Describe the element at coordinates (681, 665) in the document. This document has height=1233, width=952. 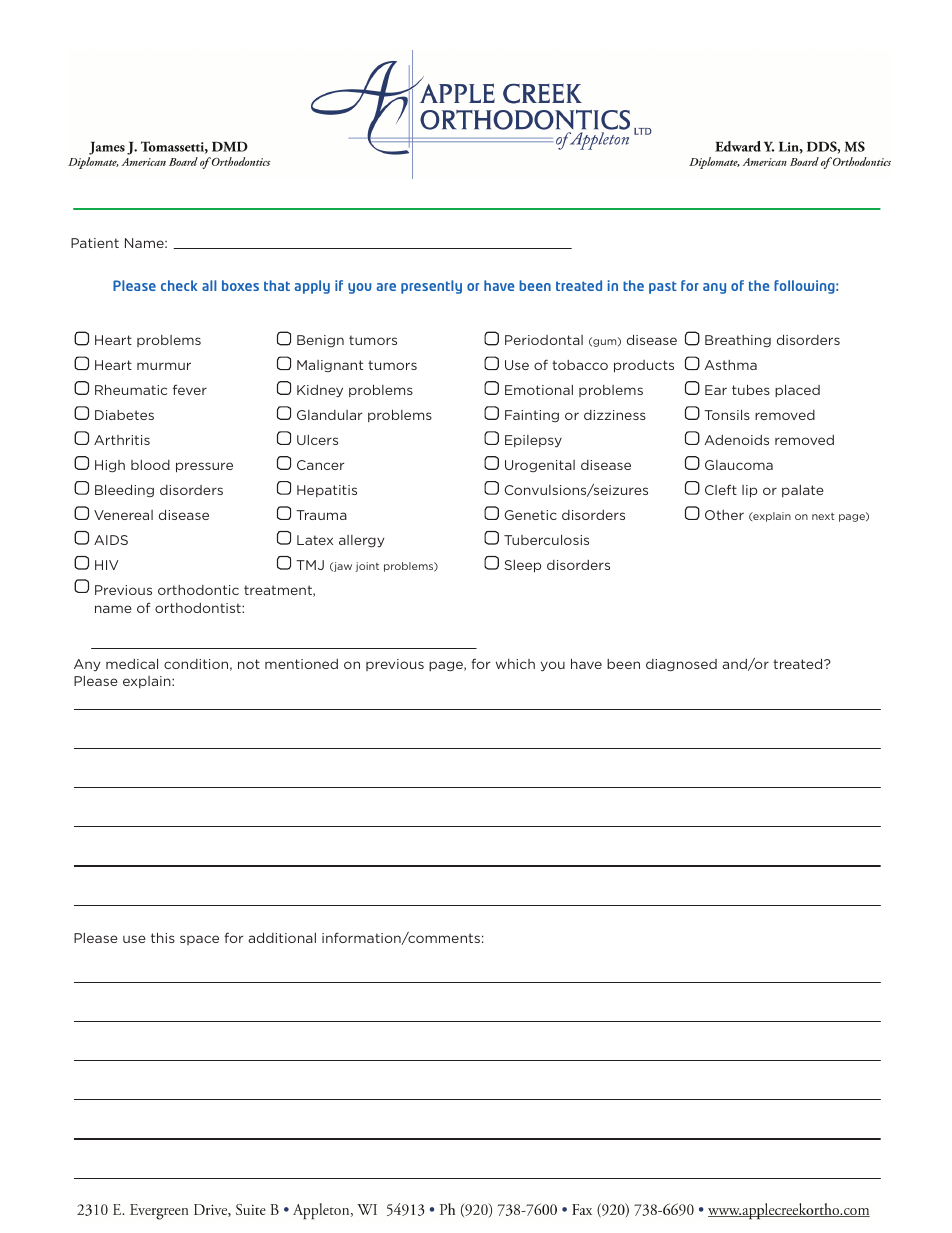
I see `diagnosed` at that location.
